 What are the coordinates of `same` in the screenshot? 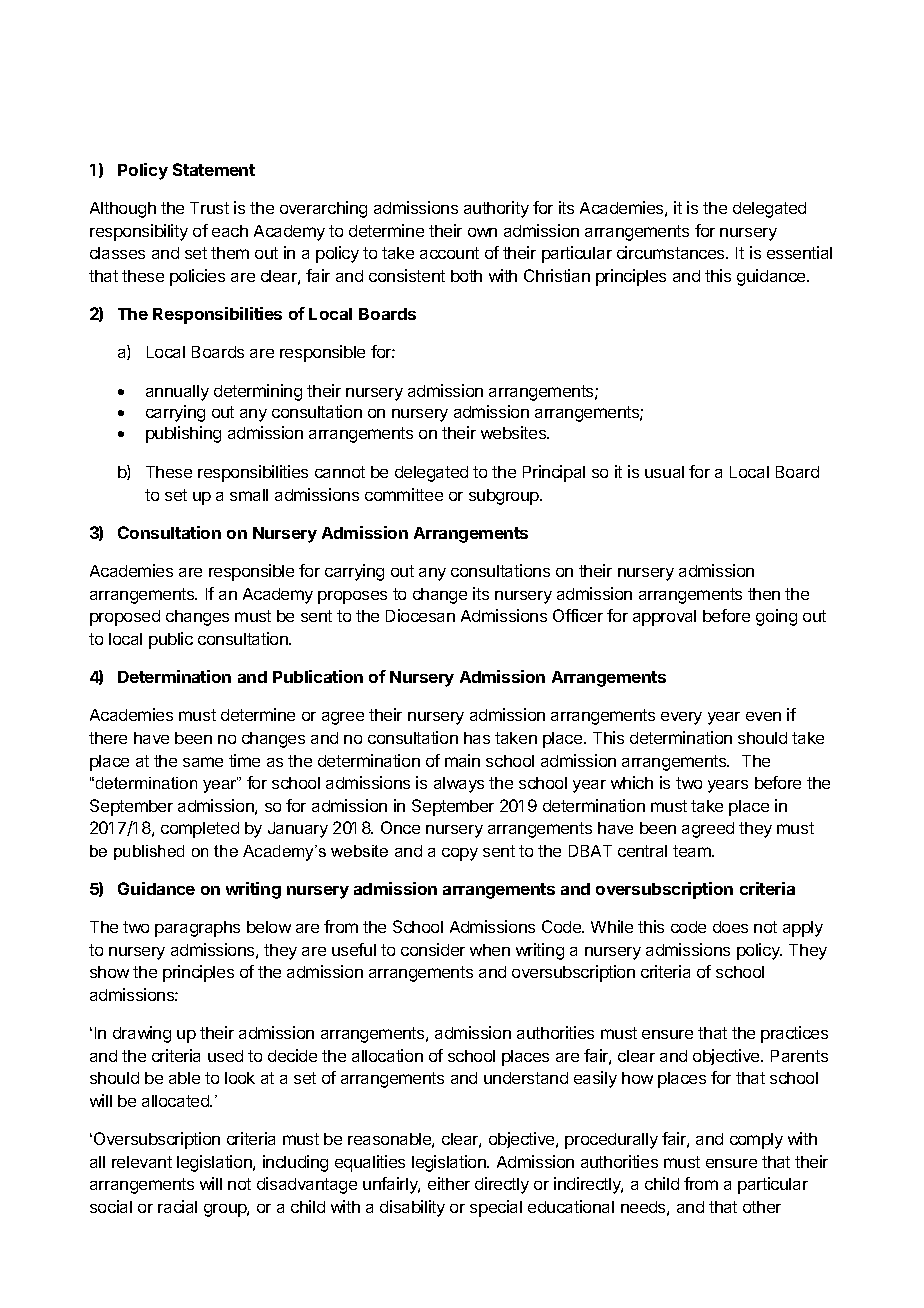 It's located at (203, 762).
